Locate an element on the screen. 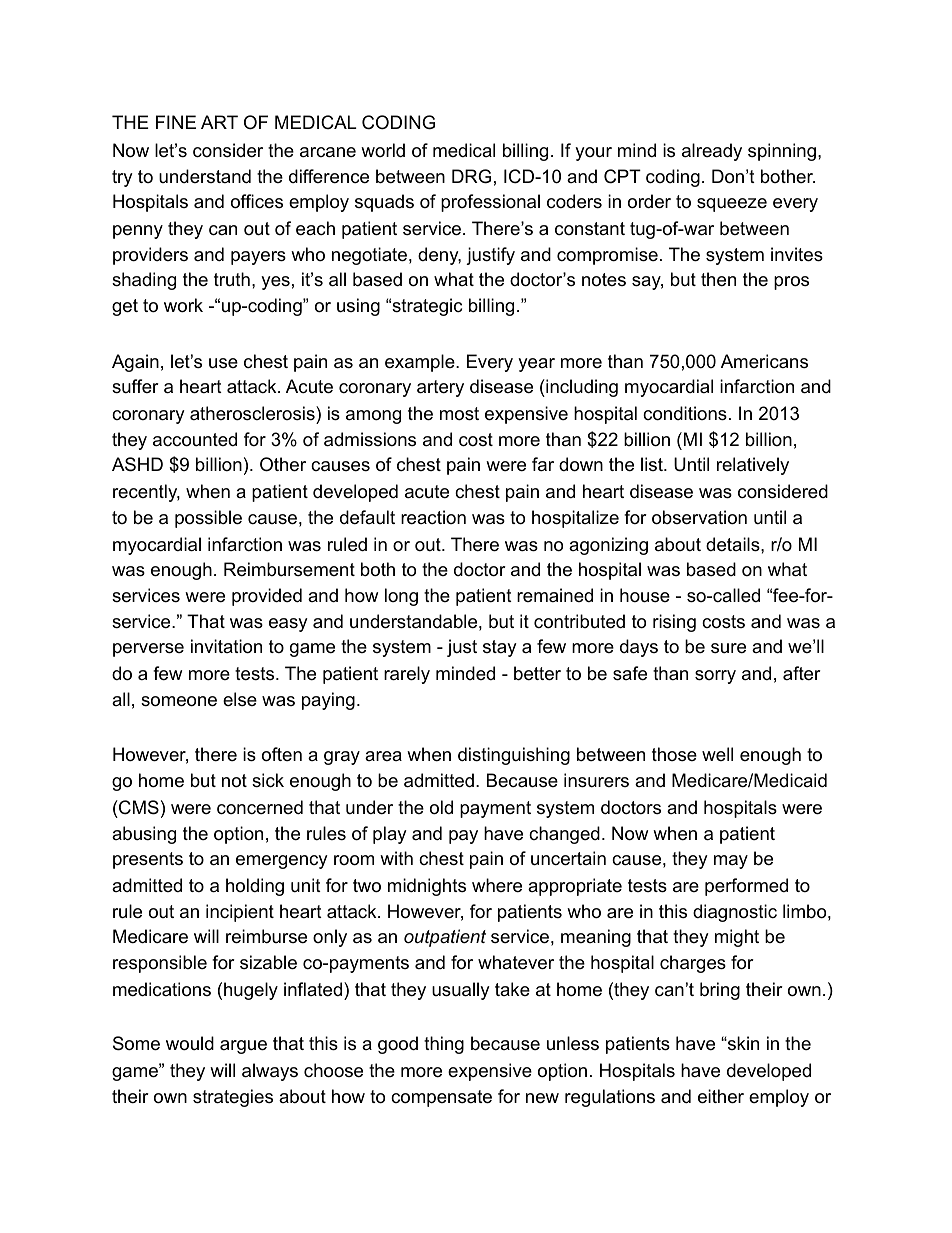 This screenshot has width=952, height=1233. invitation is located at coordinates (226, 646).
